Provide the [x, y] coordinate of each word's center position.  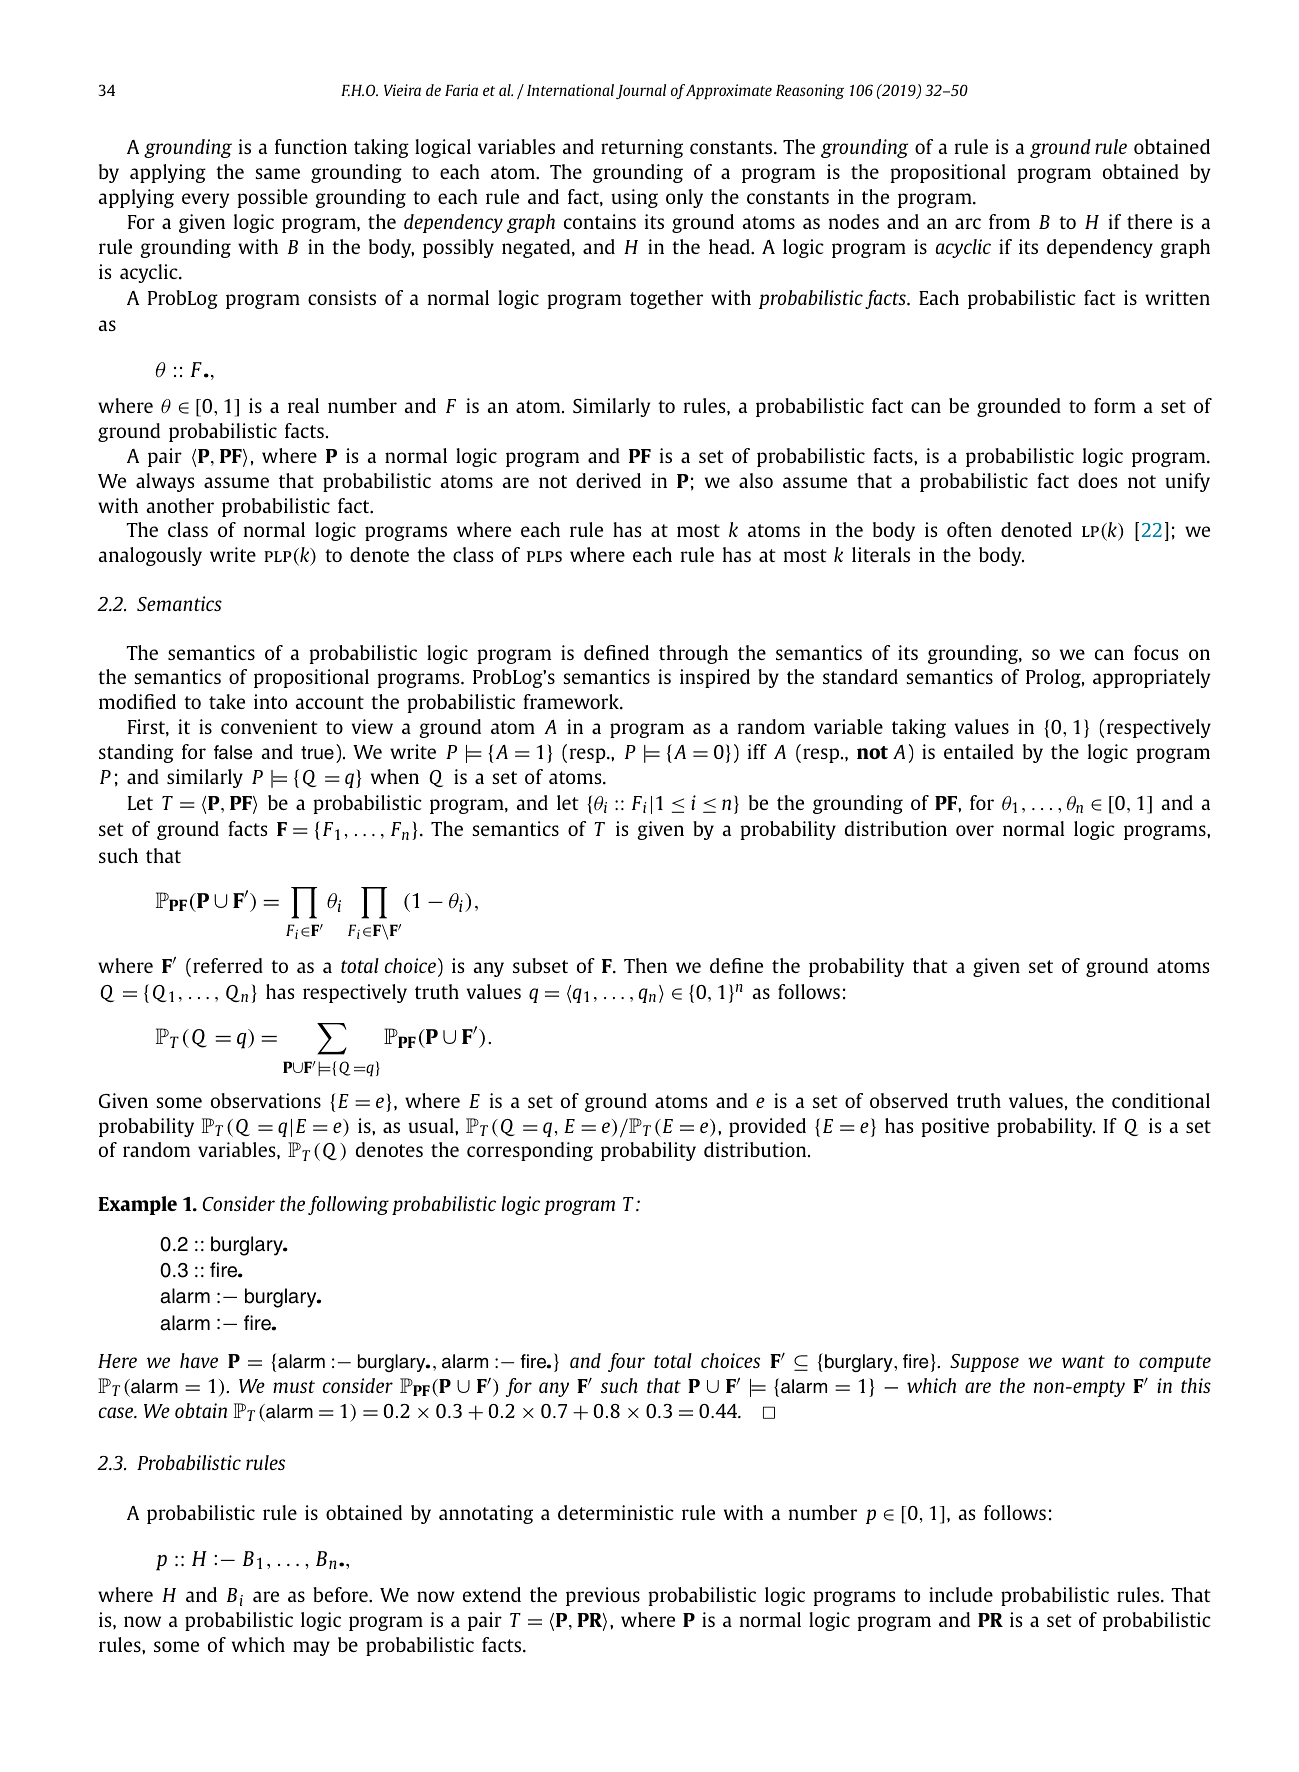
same [277, 173]
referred [228, 965]
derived [608, 480]
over [975, 830]
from [1009, 221]
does [1097, 480]
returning [642, 148]
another [180, 505]
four [626, 1362]
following [348, 1205]
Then [645, 965]
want [1083, 1361]
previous [603, 1596]
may [311, 1648]
